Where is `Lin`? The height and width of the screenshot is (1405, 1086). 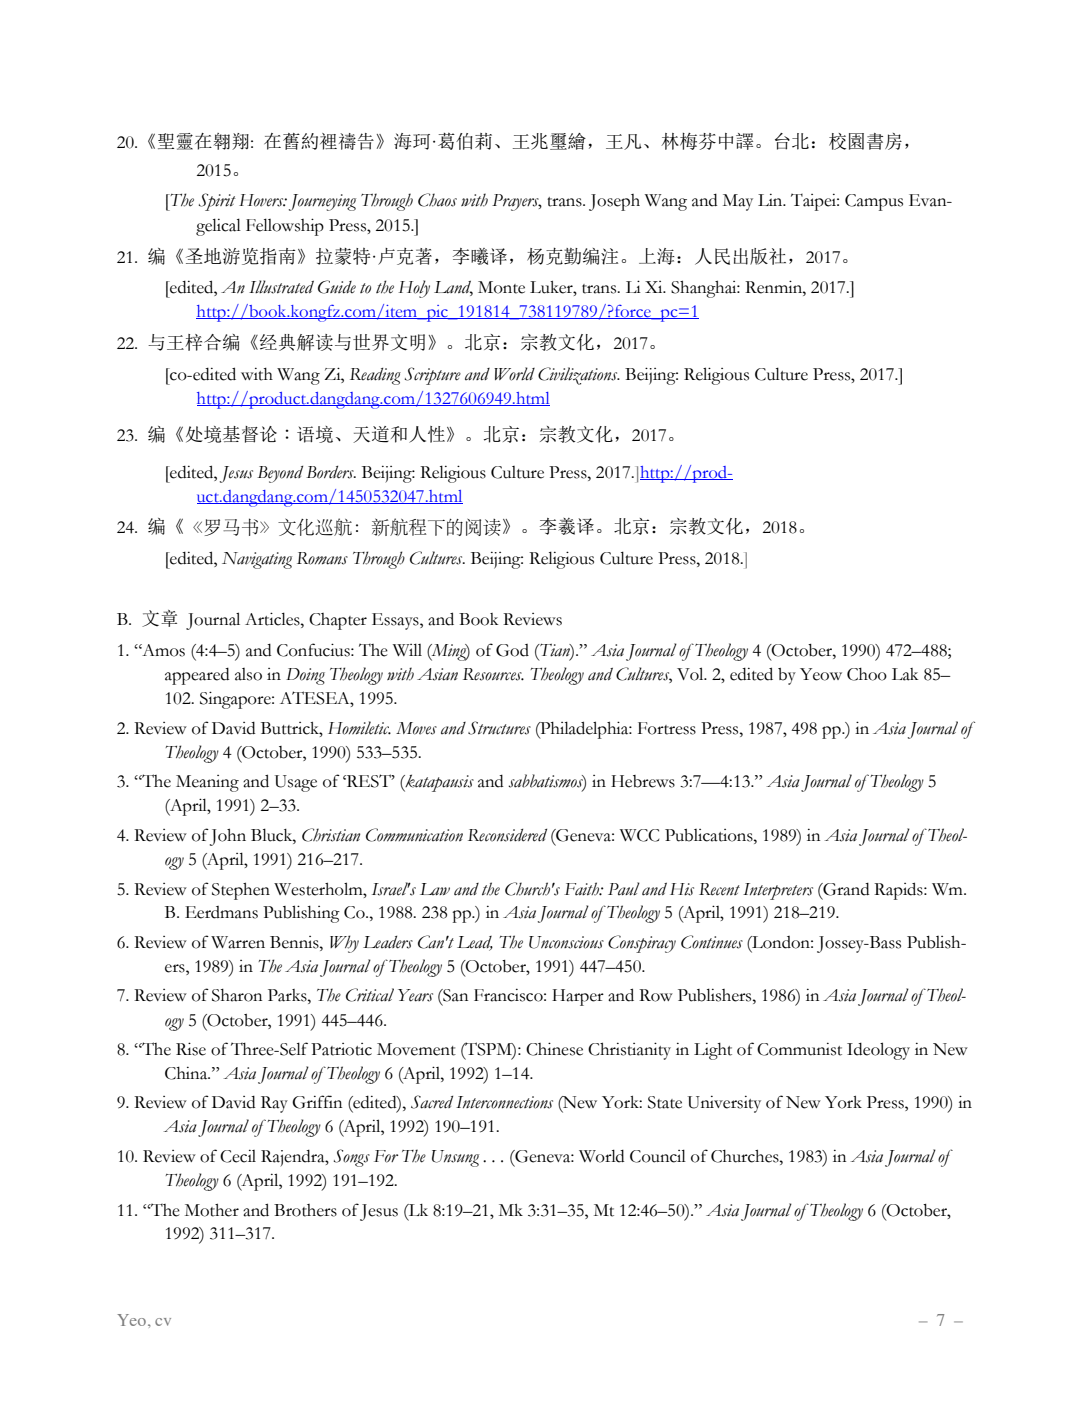 Lin is located at coordinates (771, 199).
